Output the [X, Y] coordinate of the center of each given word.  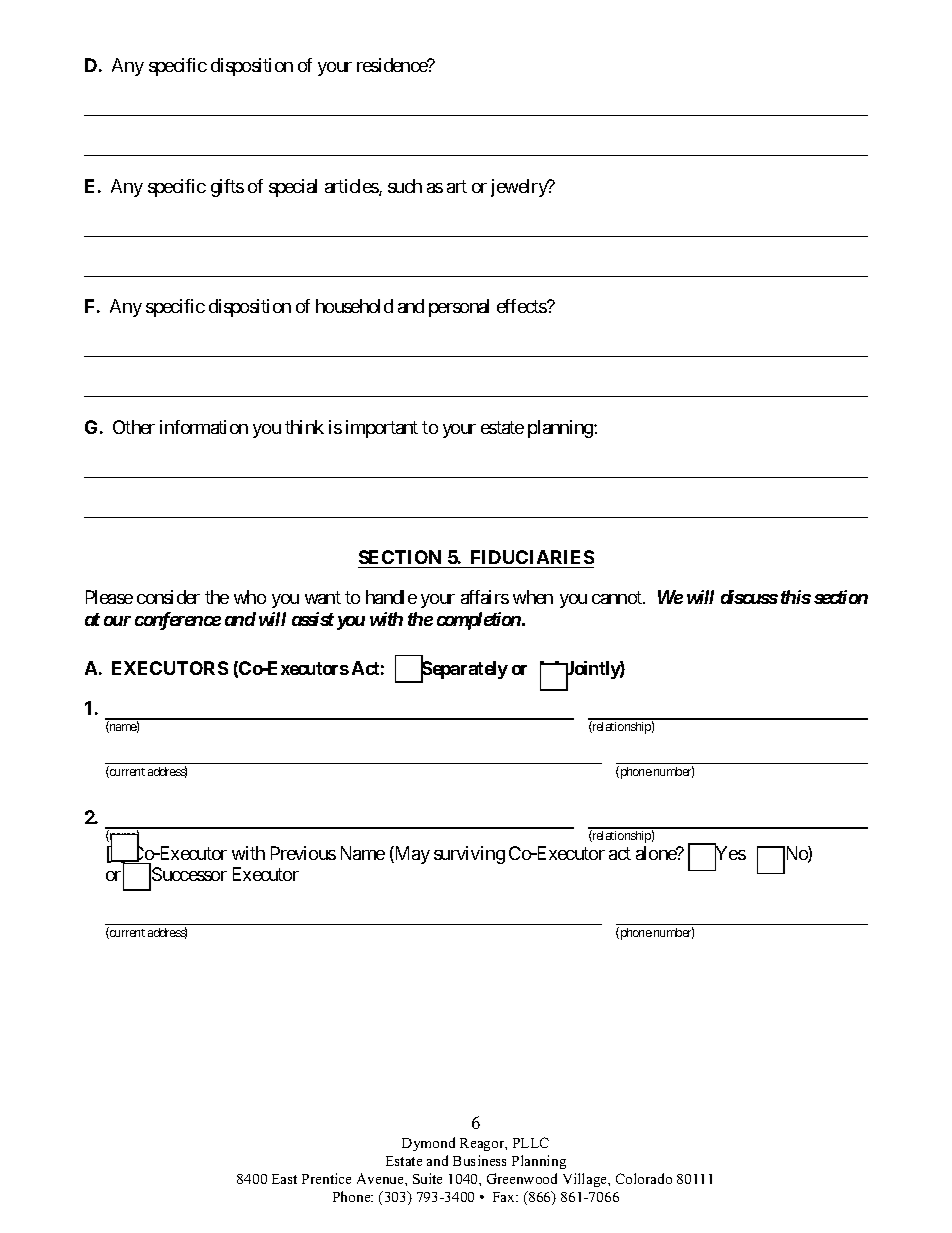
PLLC [531, 1142]
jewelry [520, 188]
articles [352, 187]
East [284, 1179]
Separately [464, 671]
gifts [227, 188]
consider [168, 597]
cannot [618, 597]
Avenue [381, 1178]
